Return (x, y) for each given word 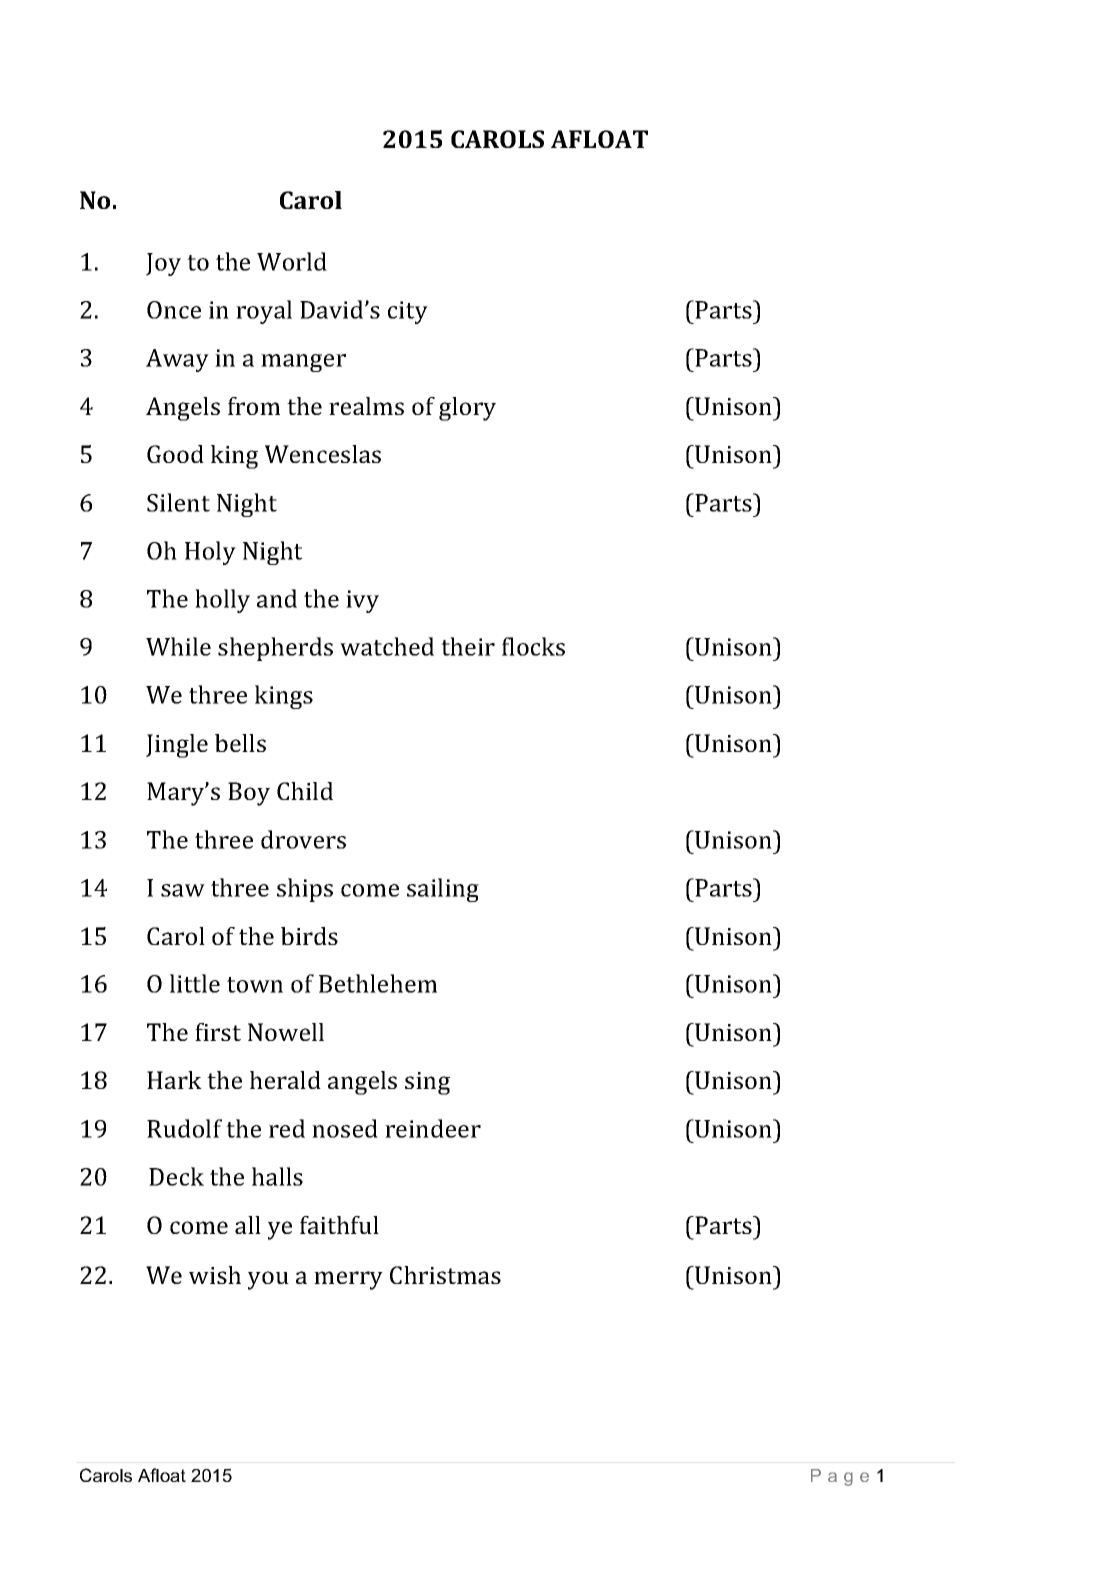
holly (222, 601)
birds (309, 936)
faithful (339, 1225)
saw (183, 890)
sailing (443, 890)
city (408, 312)
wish (215, 1275)
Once (174, 310)
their (468, 646)
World (292, 261)
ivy (362, 601)
